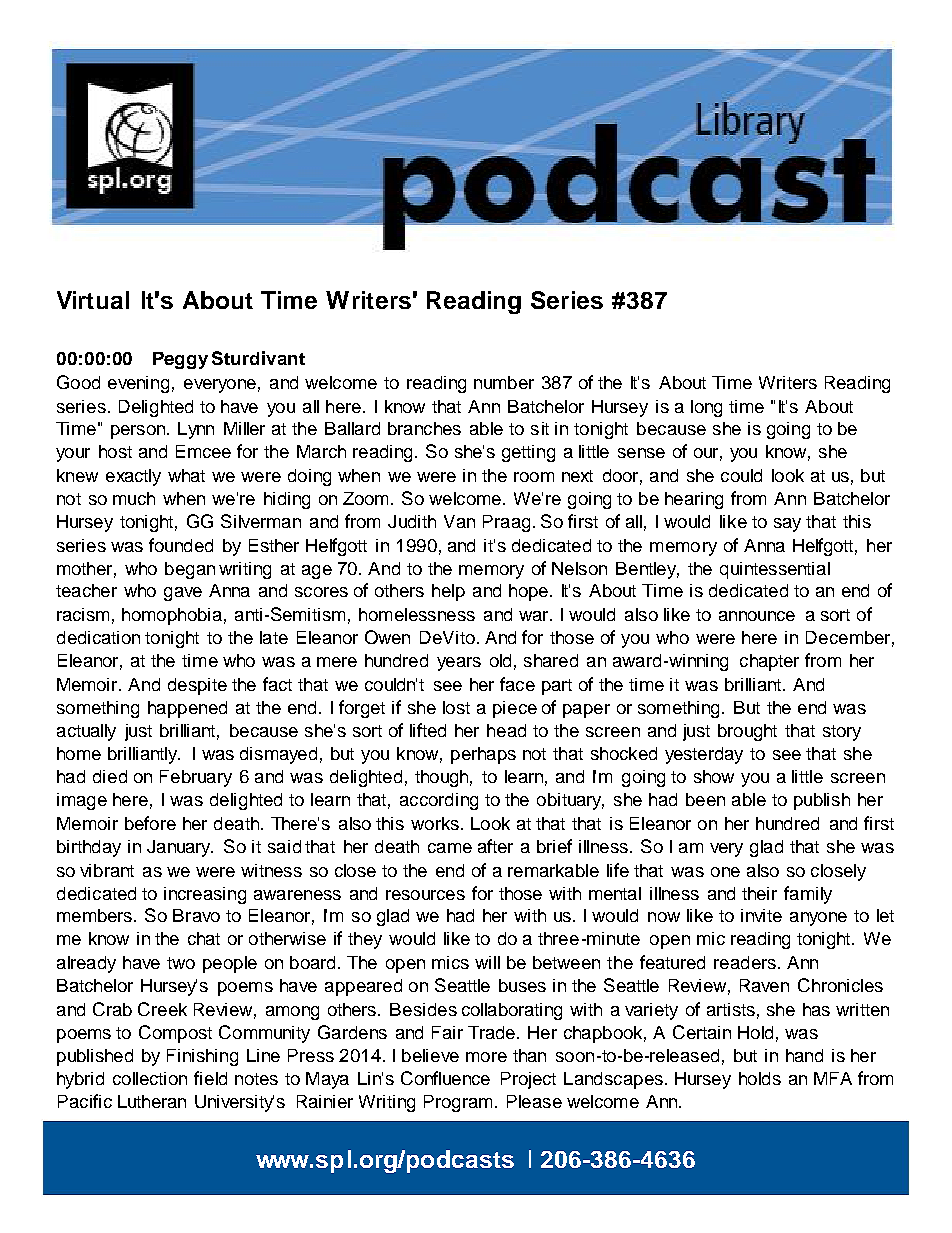 Image resolution: width=952 pixels, height=1233 pixels. I want to click on happened, so click(187, 709).
